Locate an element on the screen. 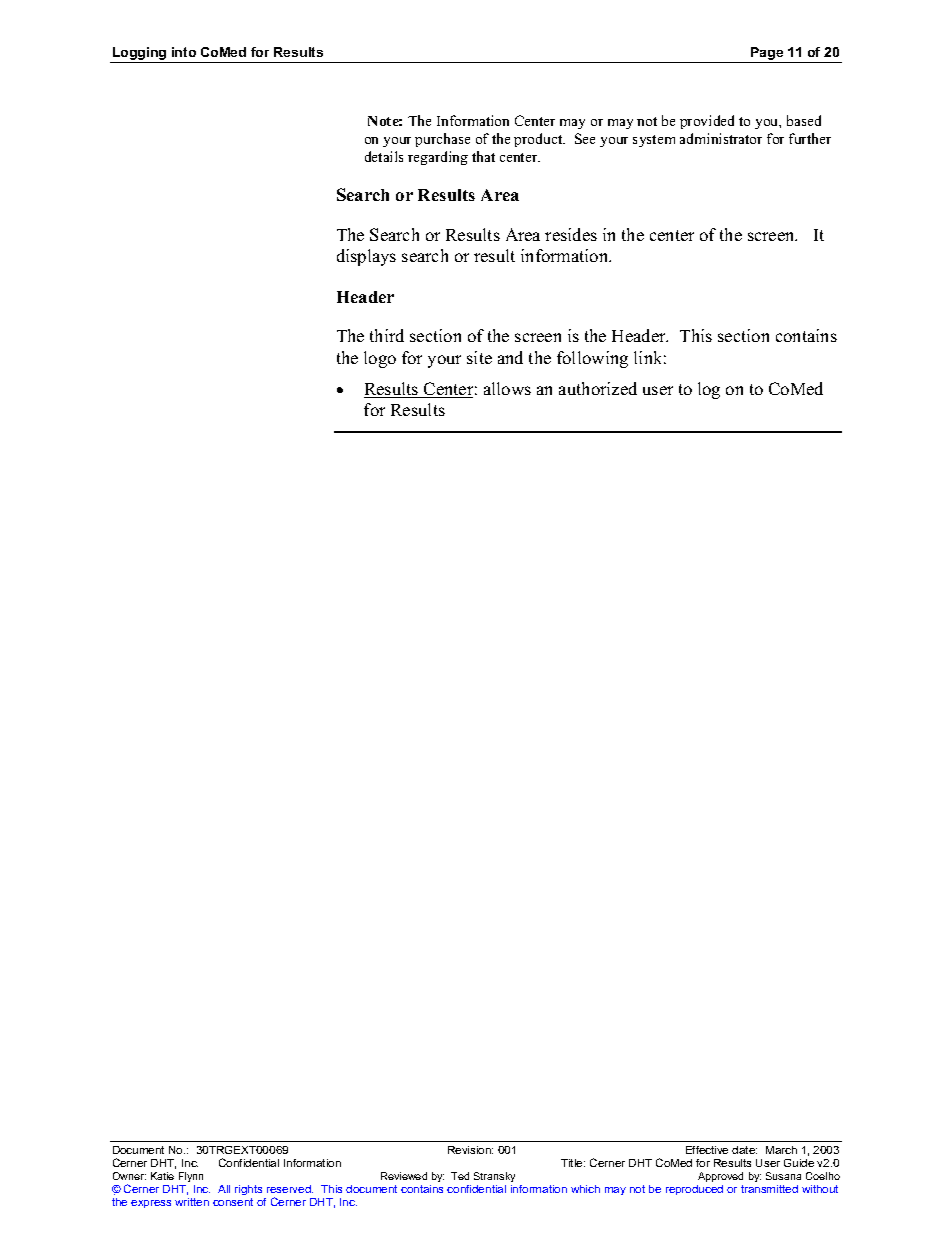 The height and width of the screenshot is (1233, 952). logo is located at coordinates (380, 359).
